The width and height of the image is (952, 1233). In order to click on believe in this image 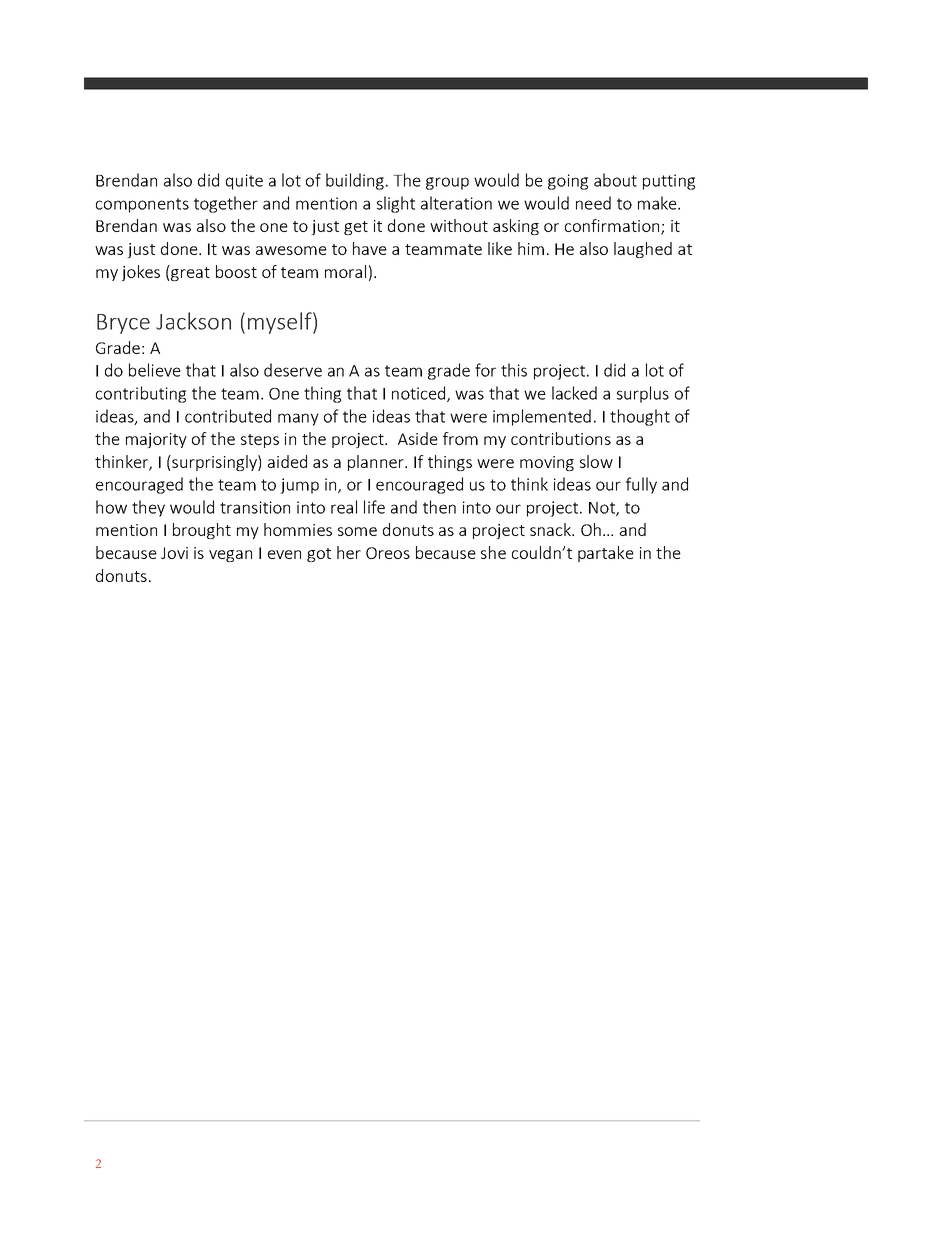, I will do `click(155, 370)`.
